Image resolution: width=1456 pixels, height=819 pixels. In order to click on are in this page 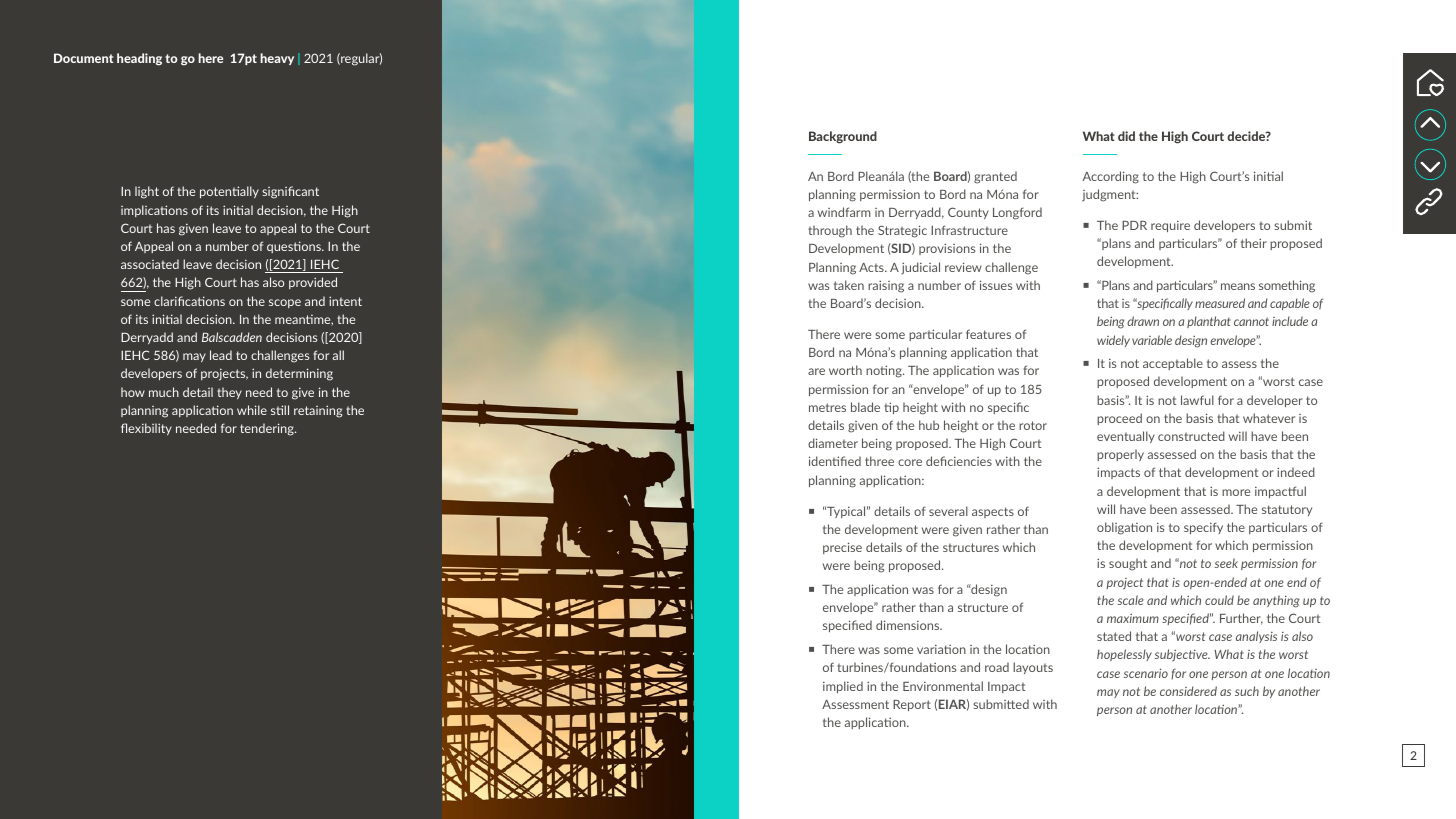, I will do `click(816, 371)`.
